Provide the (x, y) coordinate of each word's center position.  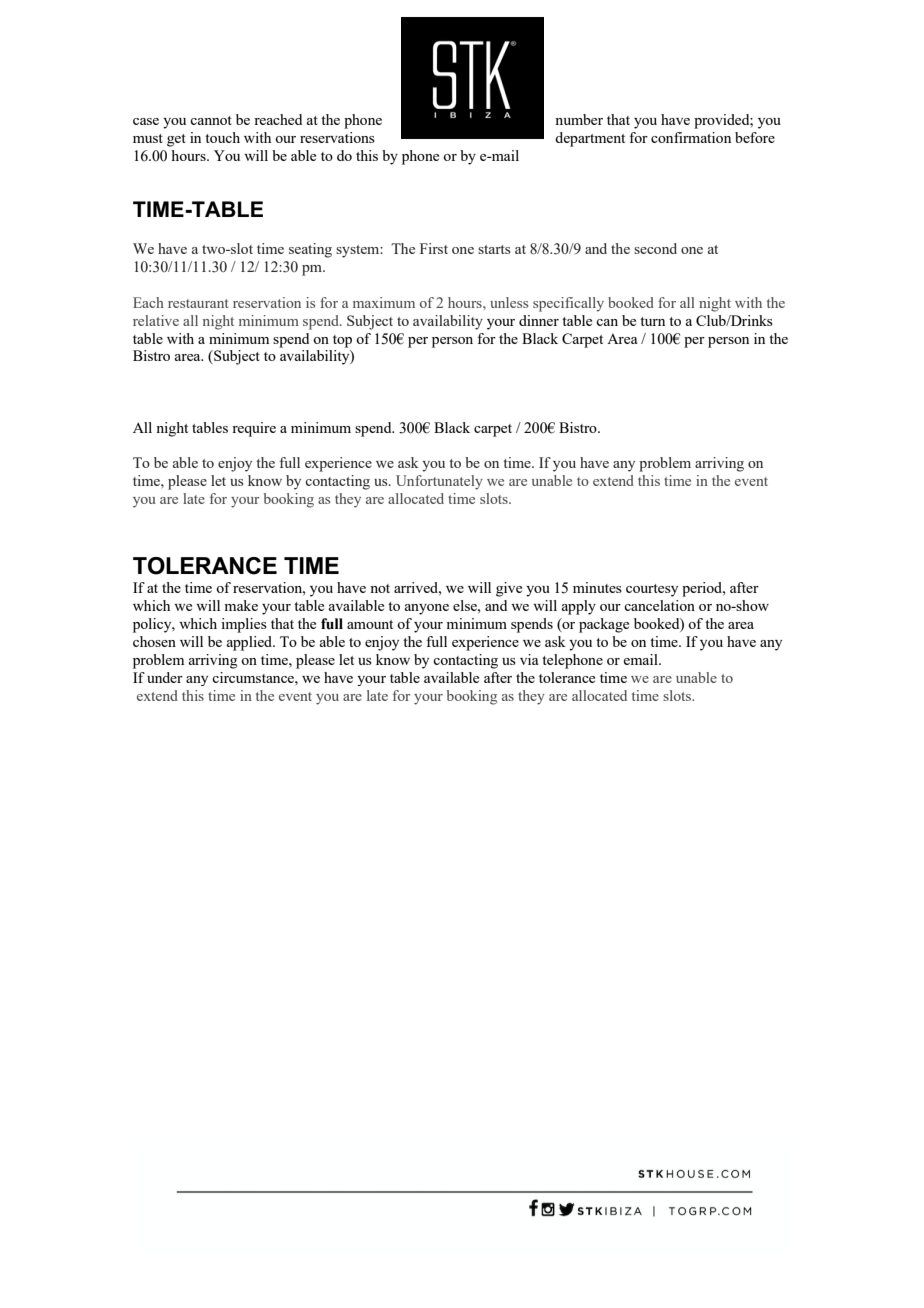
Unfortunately (439, 482)
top (342, 341)
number (579, 119)
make (241, 605)
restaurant (198, 303)
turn (652, 321)
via (529, 659)
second (655, 248)
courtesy (652, 590)
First (434, 248)
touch (222, 137)
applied (251, 643)
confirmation (691, 137)
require (254, 429)
